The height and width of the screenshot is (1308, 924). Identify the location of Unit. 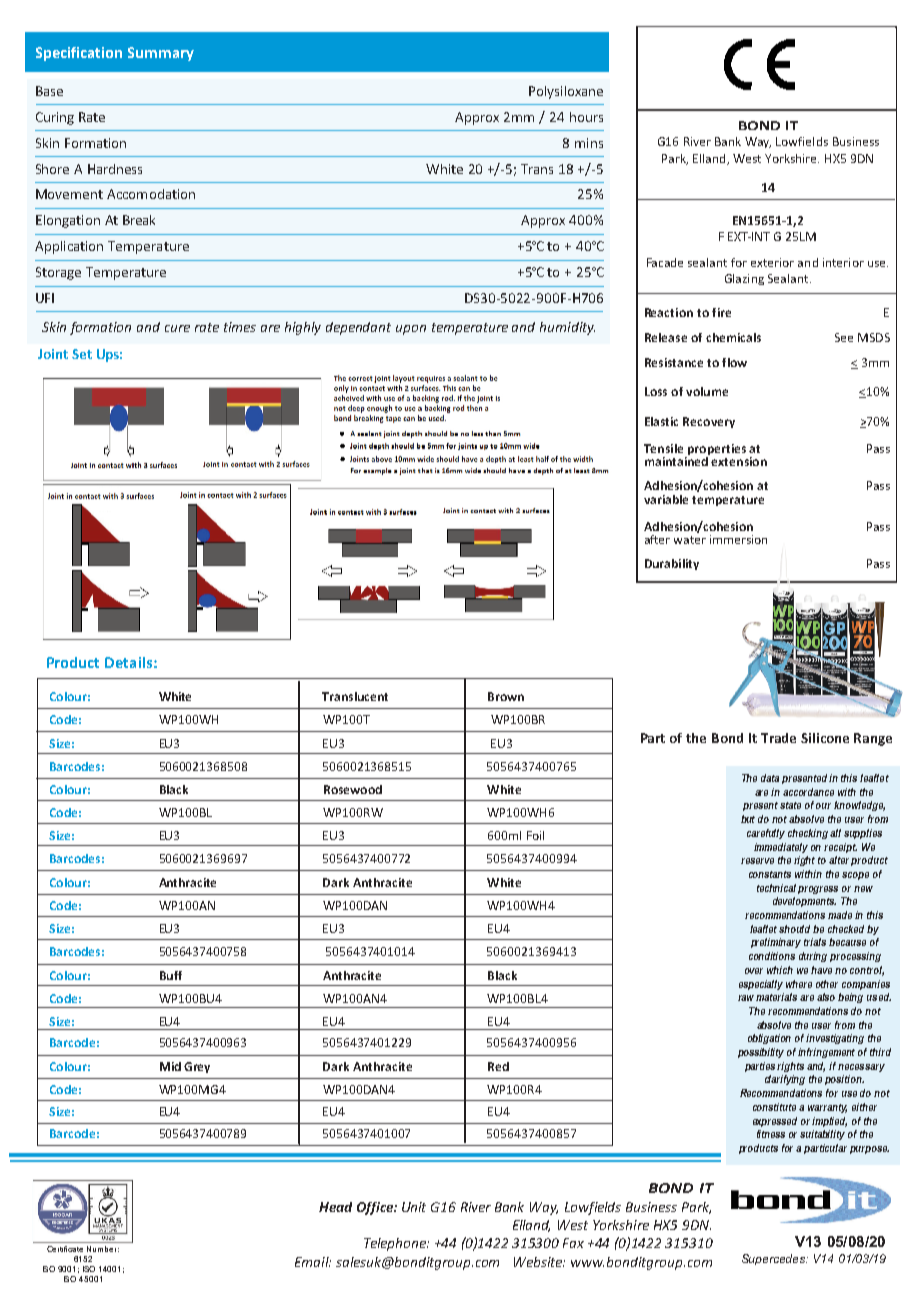
(414, 1207).
